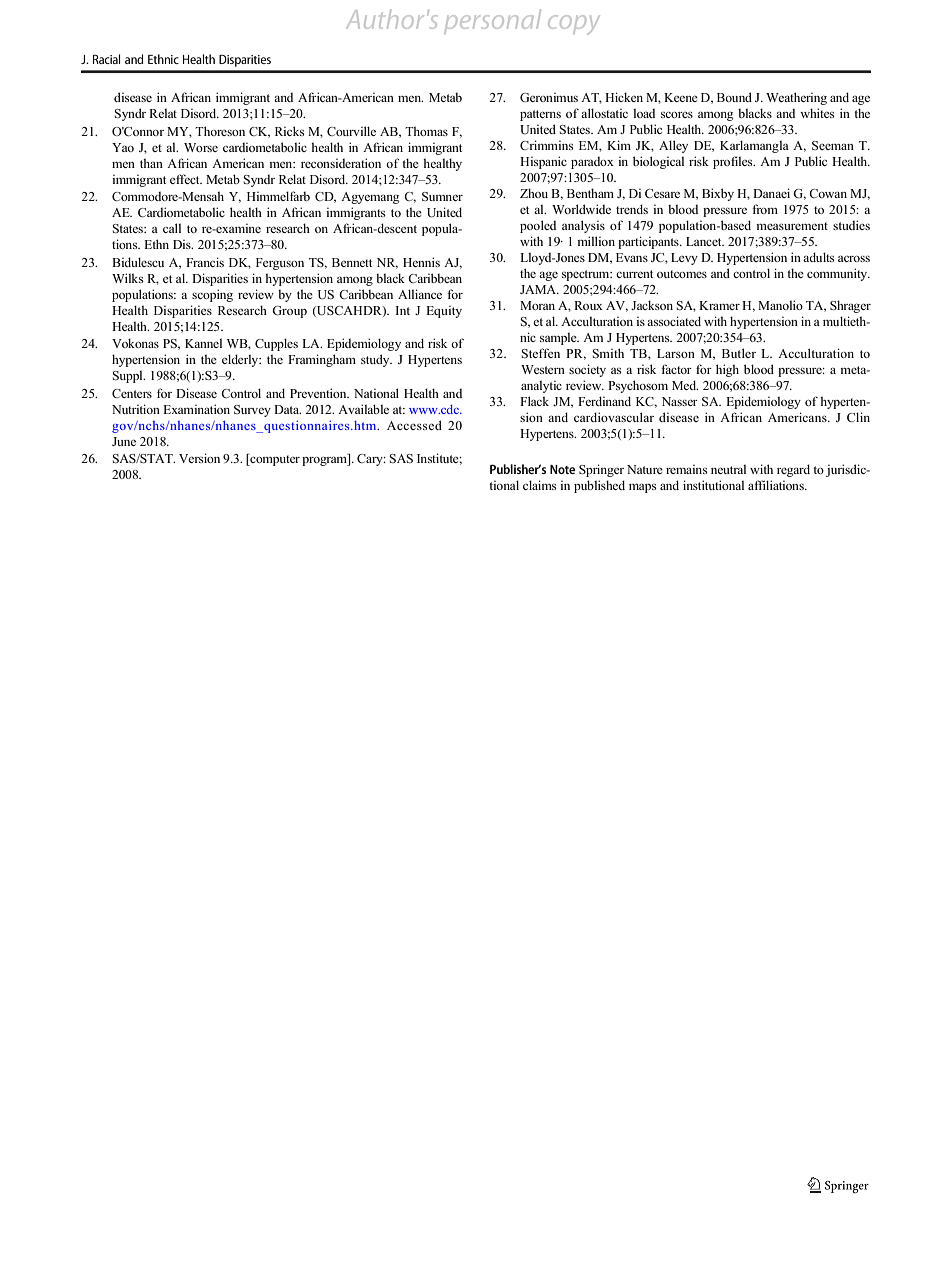 The height and width of the screenshot is (1265, 952). Describe the element at coordinates (493, 20) in the screenshot. I see `personal` at that location.
